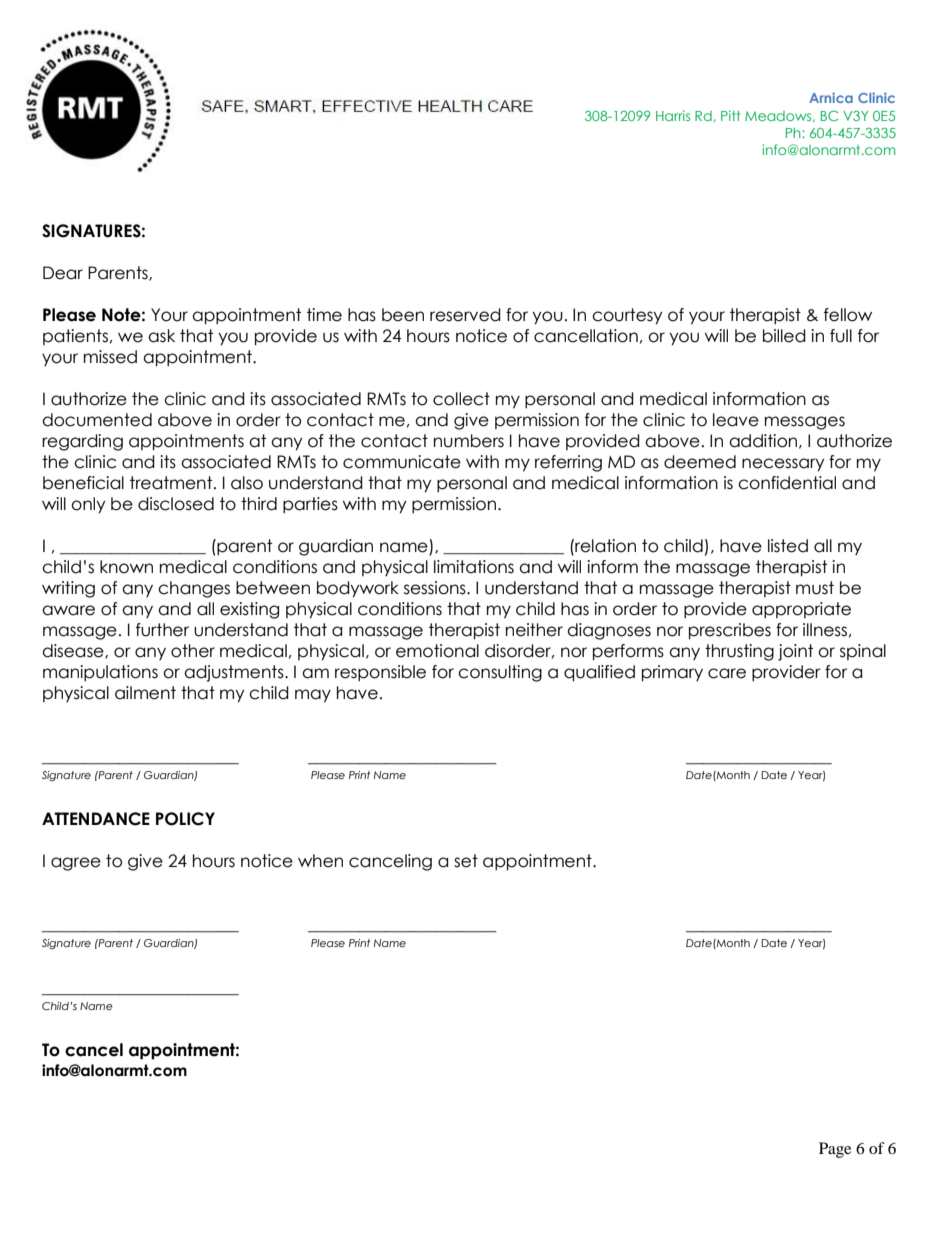 The width and height of the image is (952, 1233). What do you see at coordinates (727, 673) in the image?
I see `care` at bounding box center [727, 673].
